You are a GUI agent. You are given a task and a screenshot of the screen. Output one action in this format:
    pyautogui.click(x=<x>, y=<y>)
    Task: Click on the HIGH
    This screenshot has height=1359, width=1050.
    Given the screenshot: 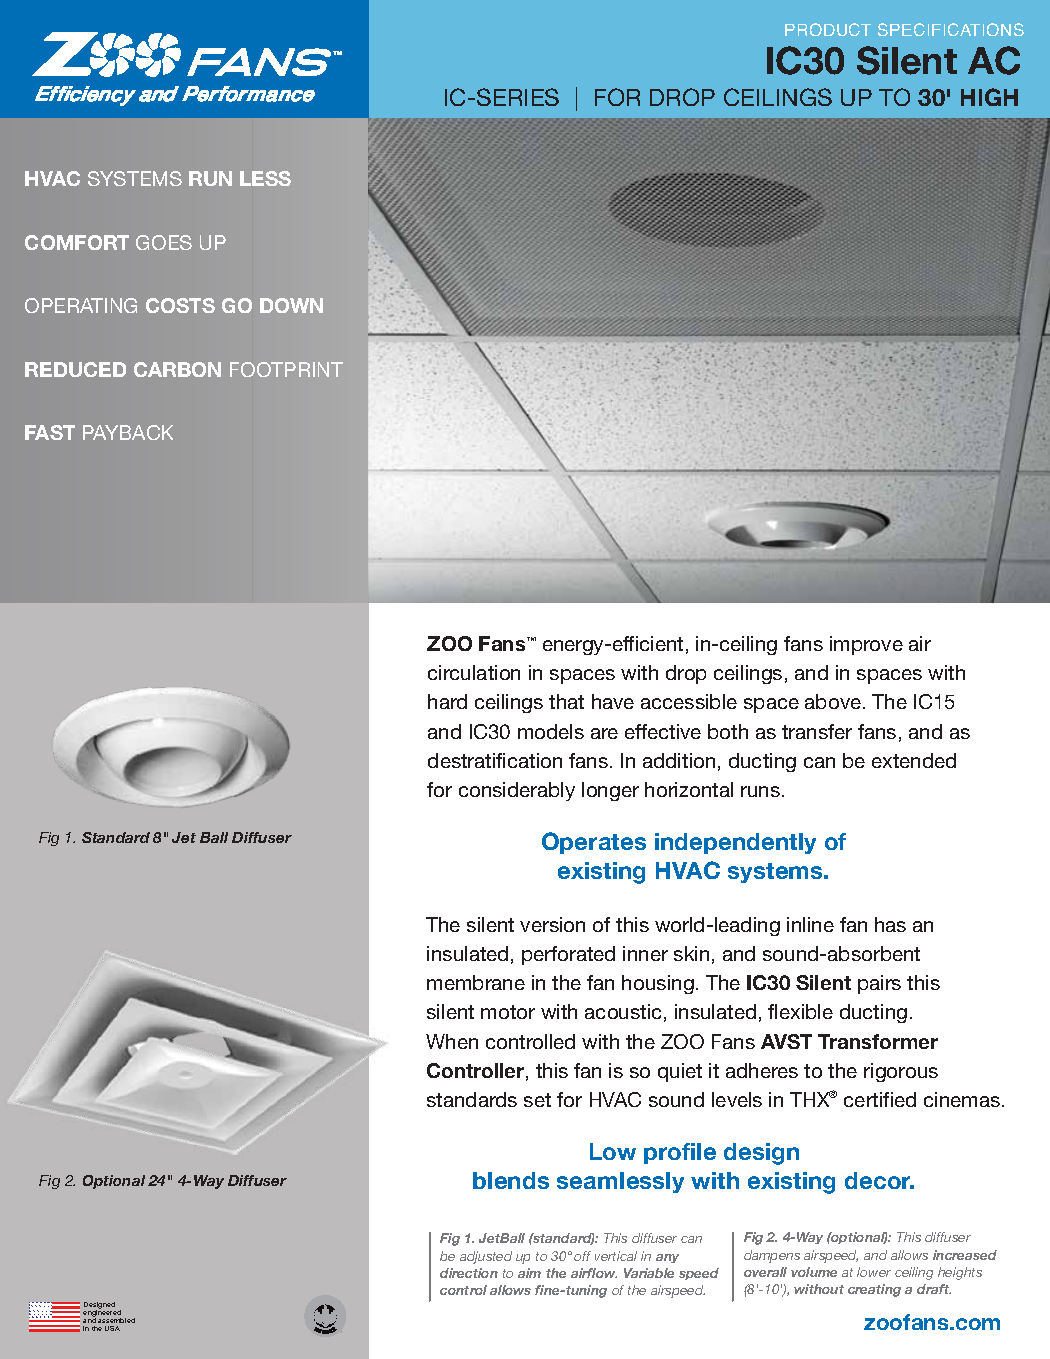 What is the action you would take?
    pyautogui.click(x=989, y=97)
